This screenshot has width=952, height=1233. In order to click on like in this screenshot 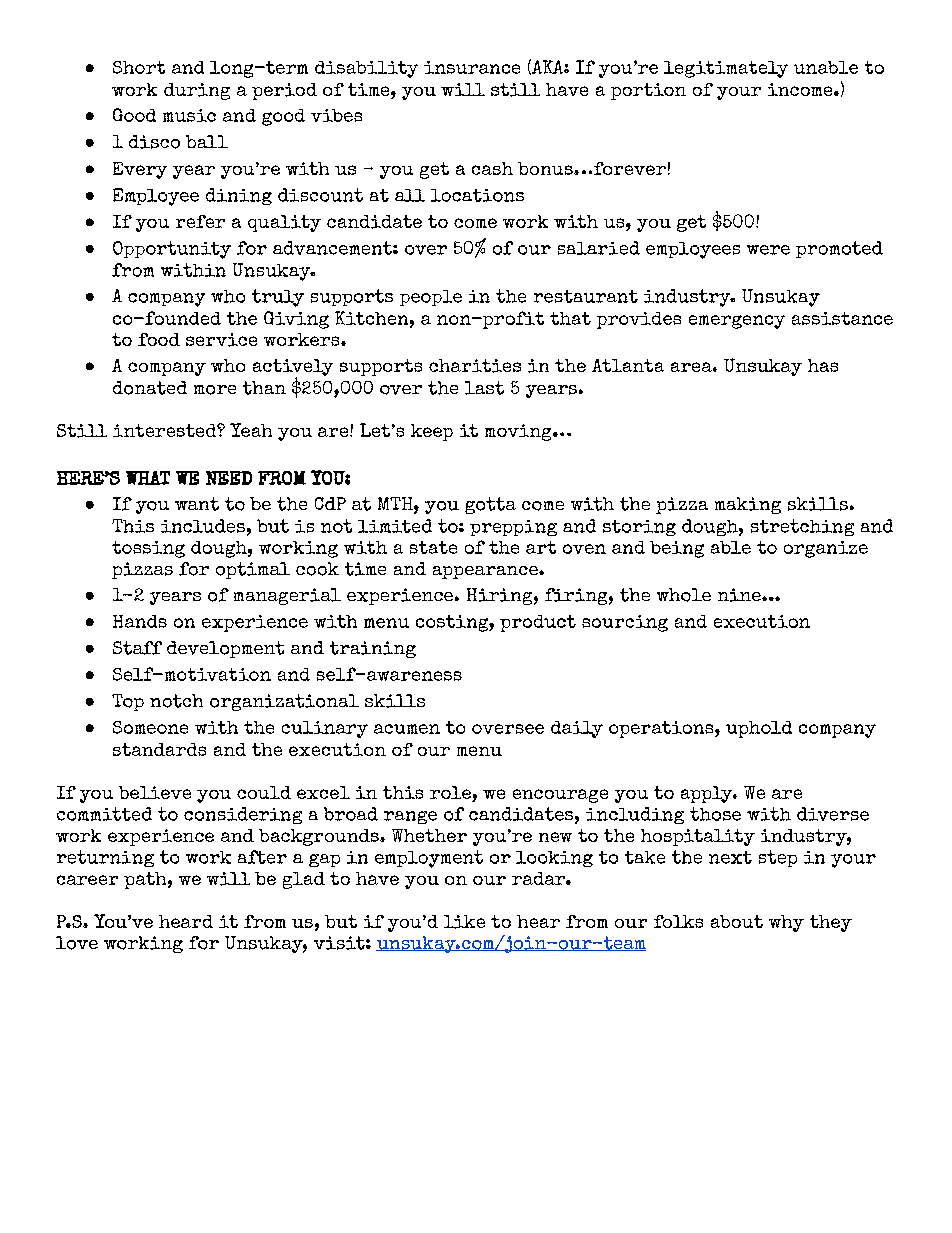, I will do `click(464, 922)`.
